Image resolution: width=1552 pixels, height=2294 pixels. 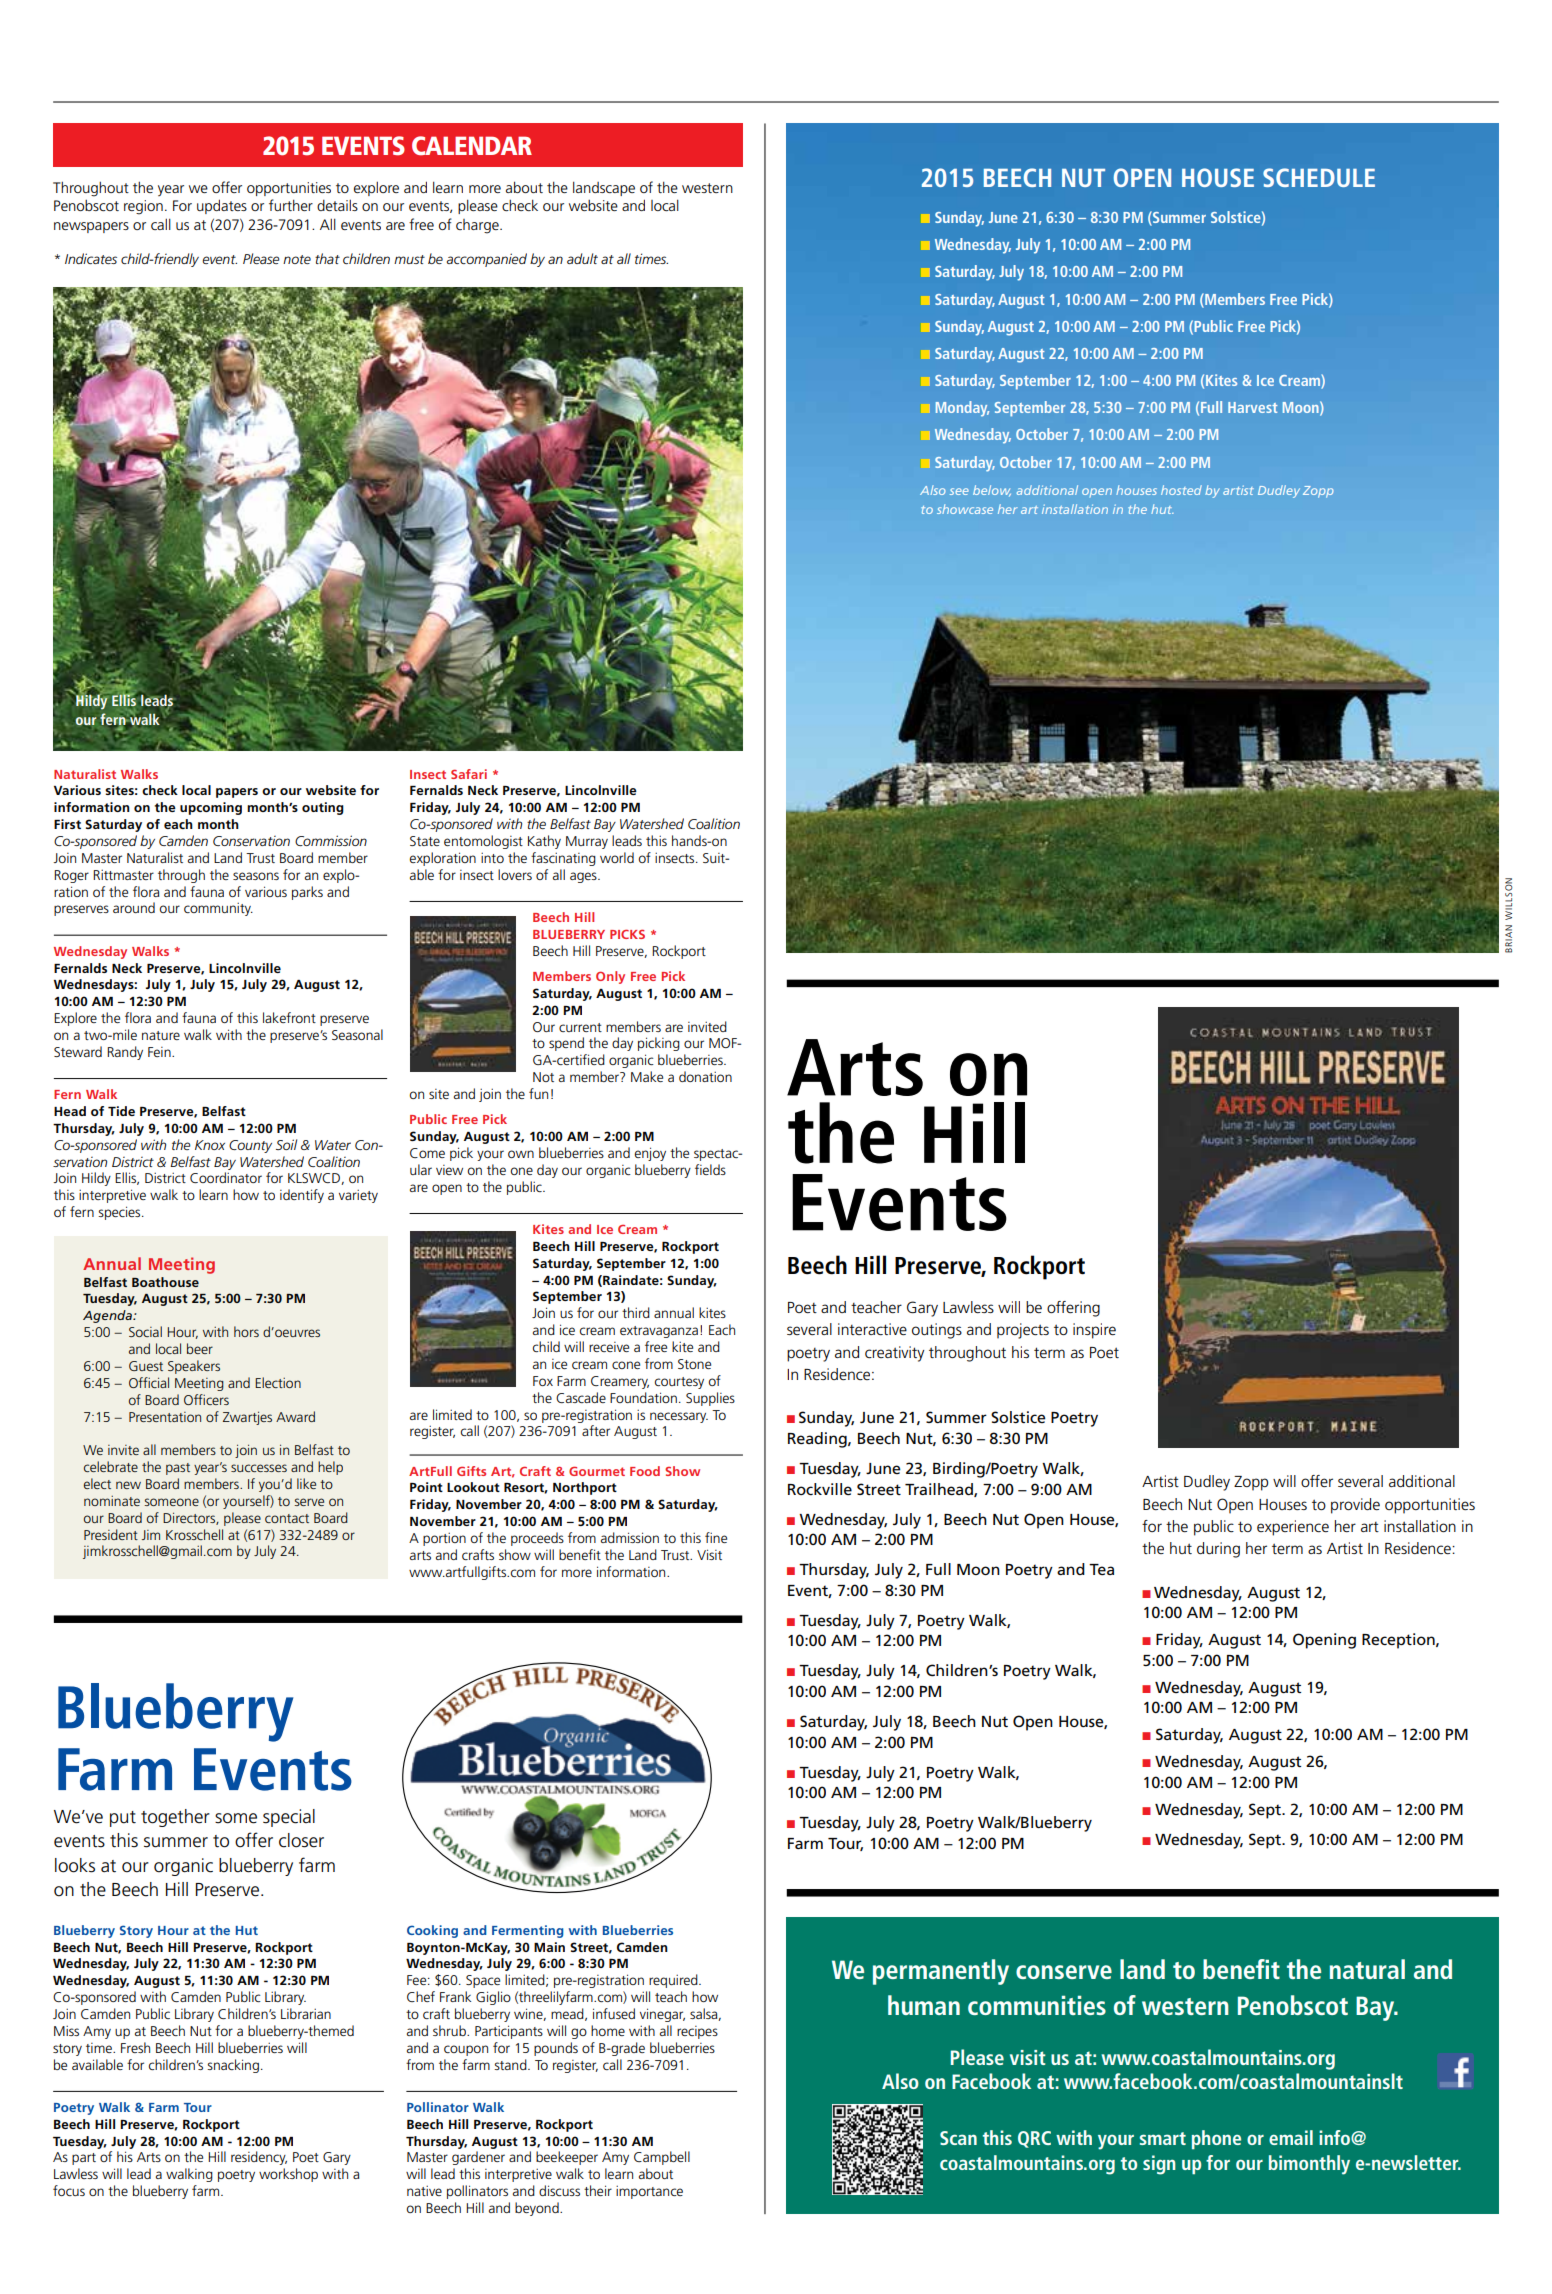 What do you see at coordinates (222, 206) in the screenshot?
I see `updates` at bounding box center [222, 206].
